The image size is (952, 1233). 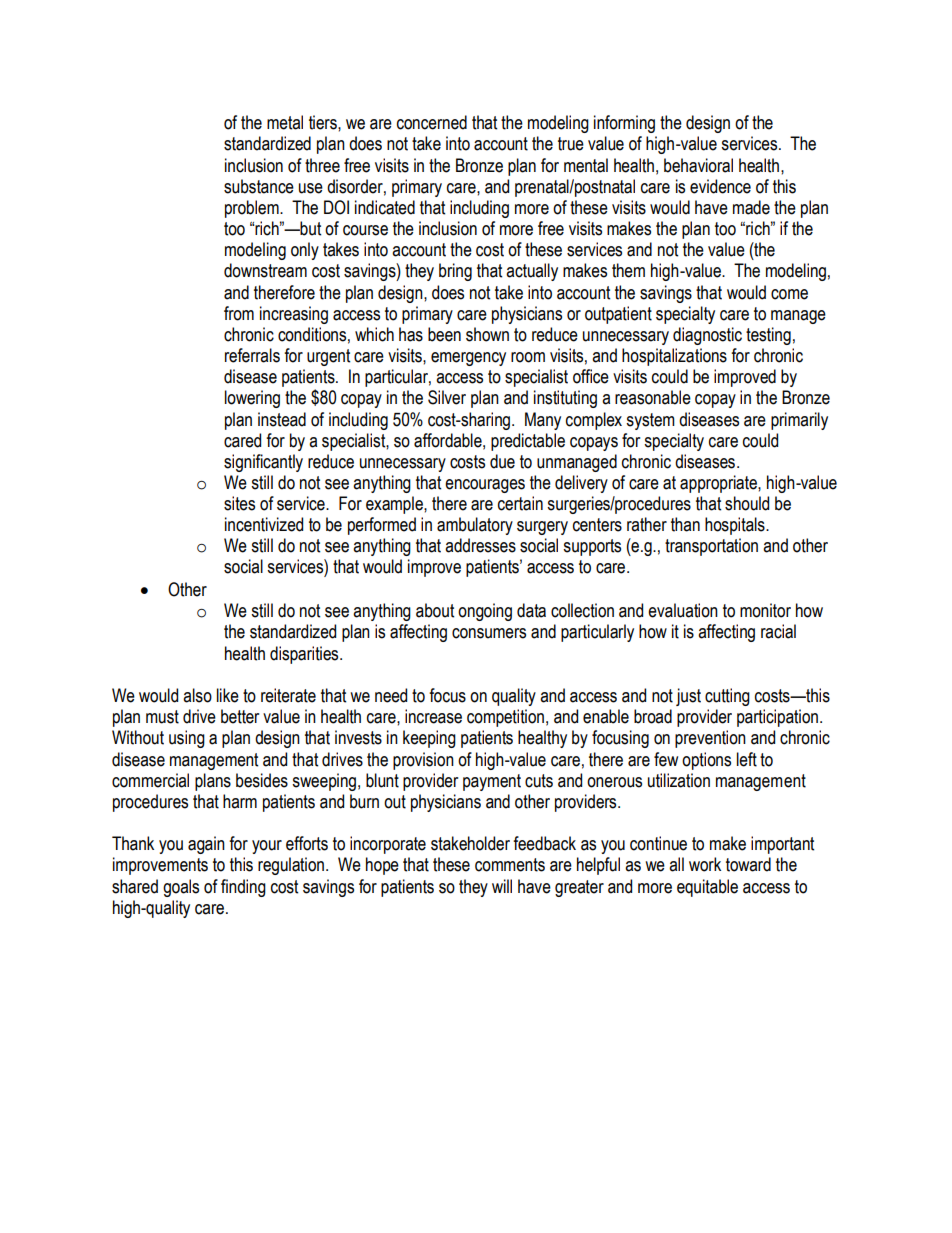 I want to click on concerned, so click(x=432, y=122).
